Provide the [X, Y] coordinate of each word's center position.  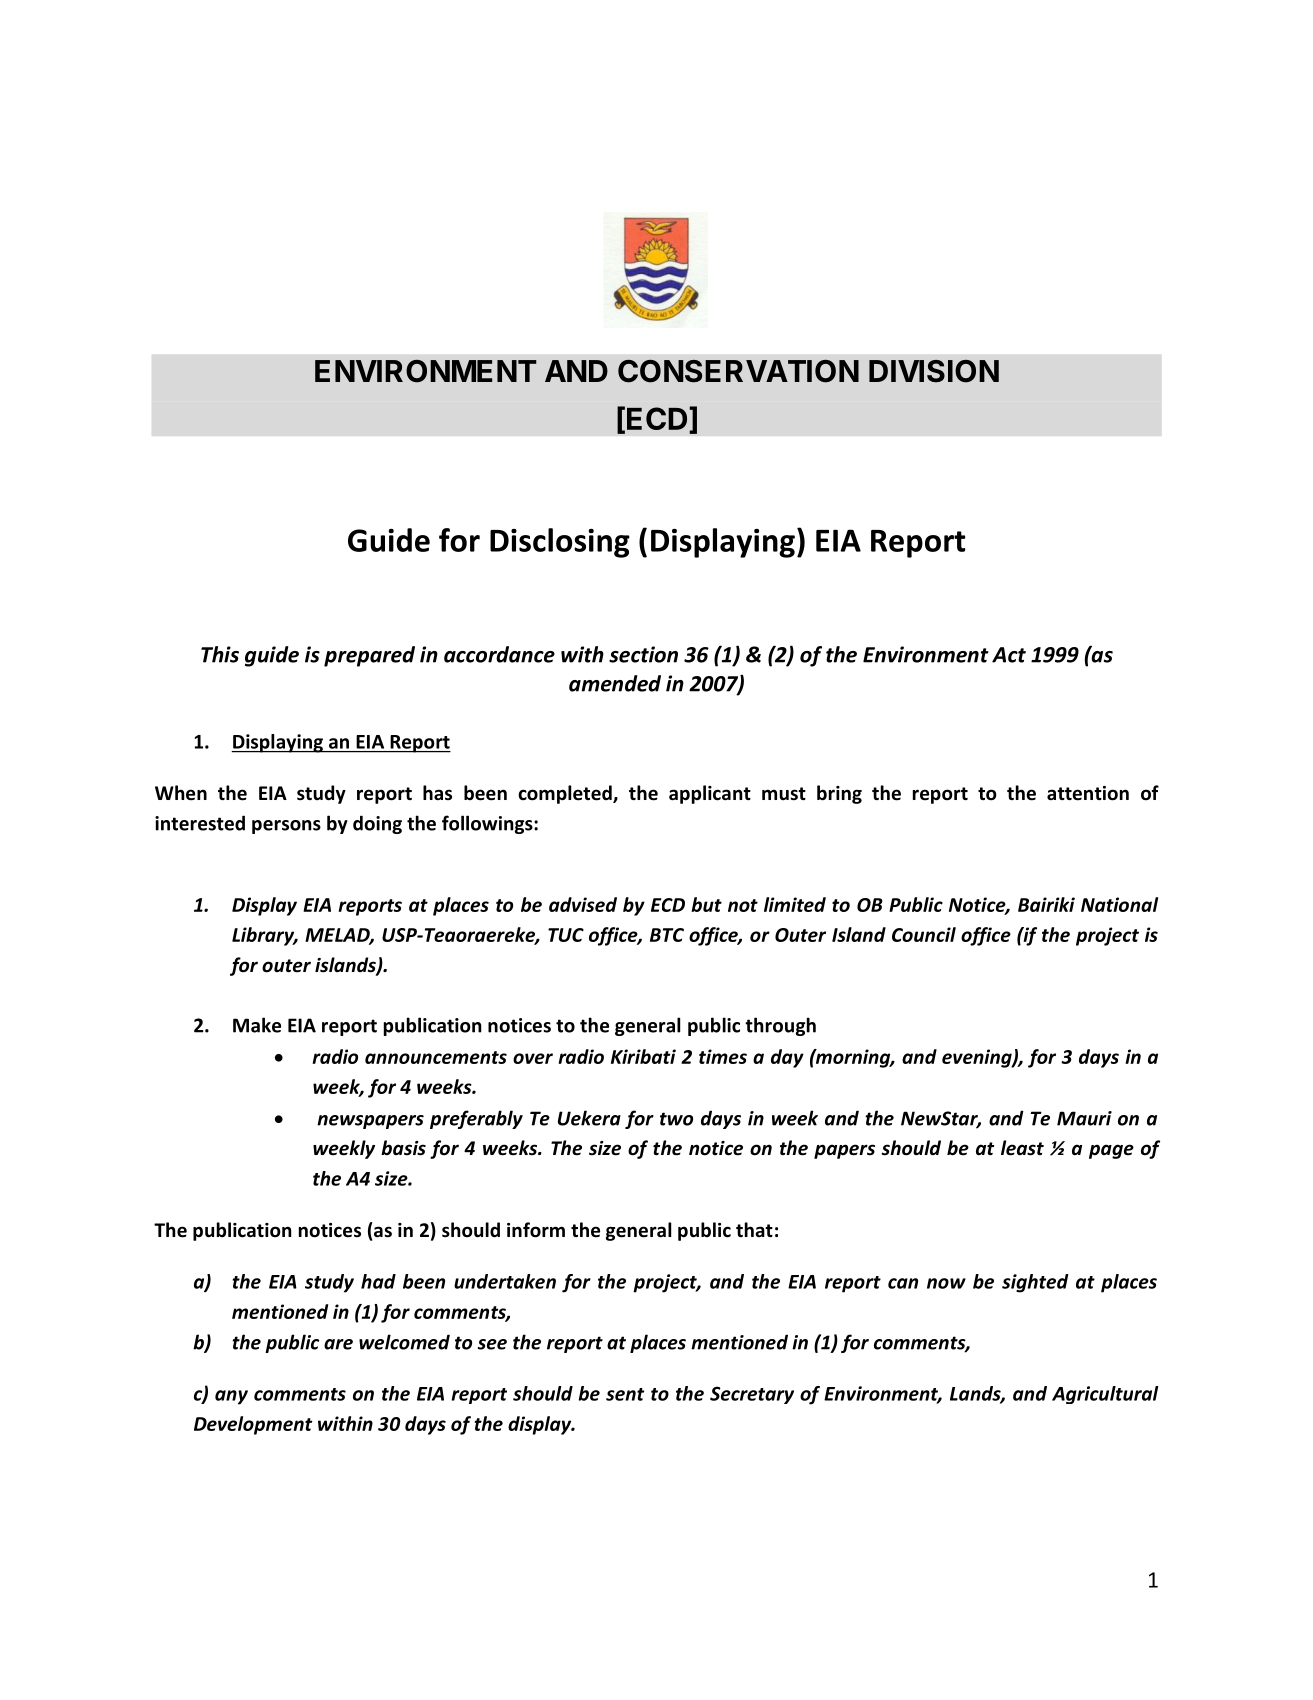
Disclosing [560, 543]
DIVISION [934, 371]
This [220, 654]
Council [924, 934]
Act [1009, 655]
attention [1088, 793]
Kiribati [643, 1056]
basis [403, 1148]
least [1022, 1148]
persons [286, 827]
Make [257, 1025]
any [231, 1397]
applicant [710, 794]
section [643, 654]
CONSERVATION [738, 371]
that [754, 1230]
